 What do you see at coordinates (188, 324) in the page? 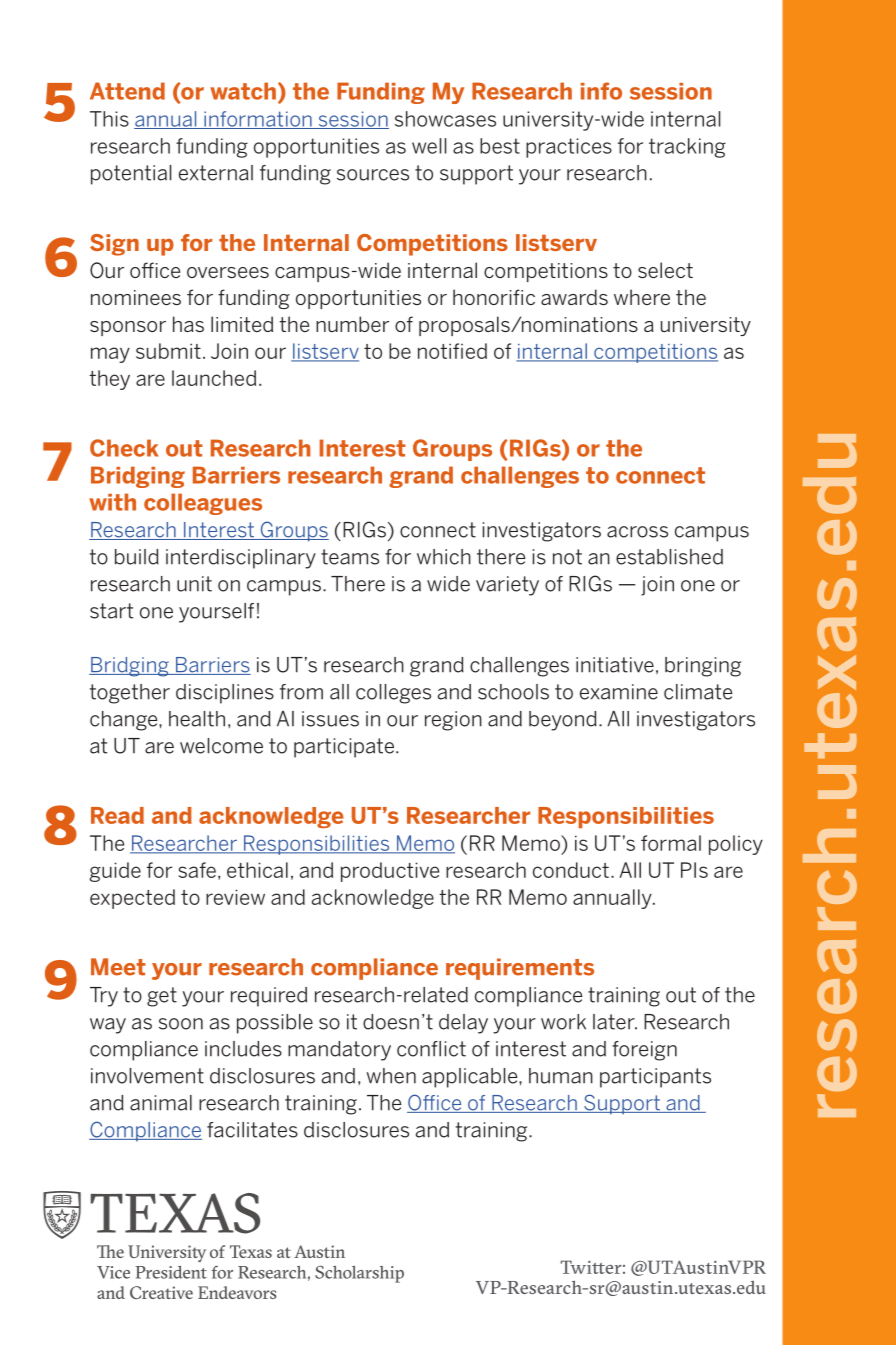
I see `has` at bounding box center [188, 324].
